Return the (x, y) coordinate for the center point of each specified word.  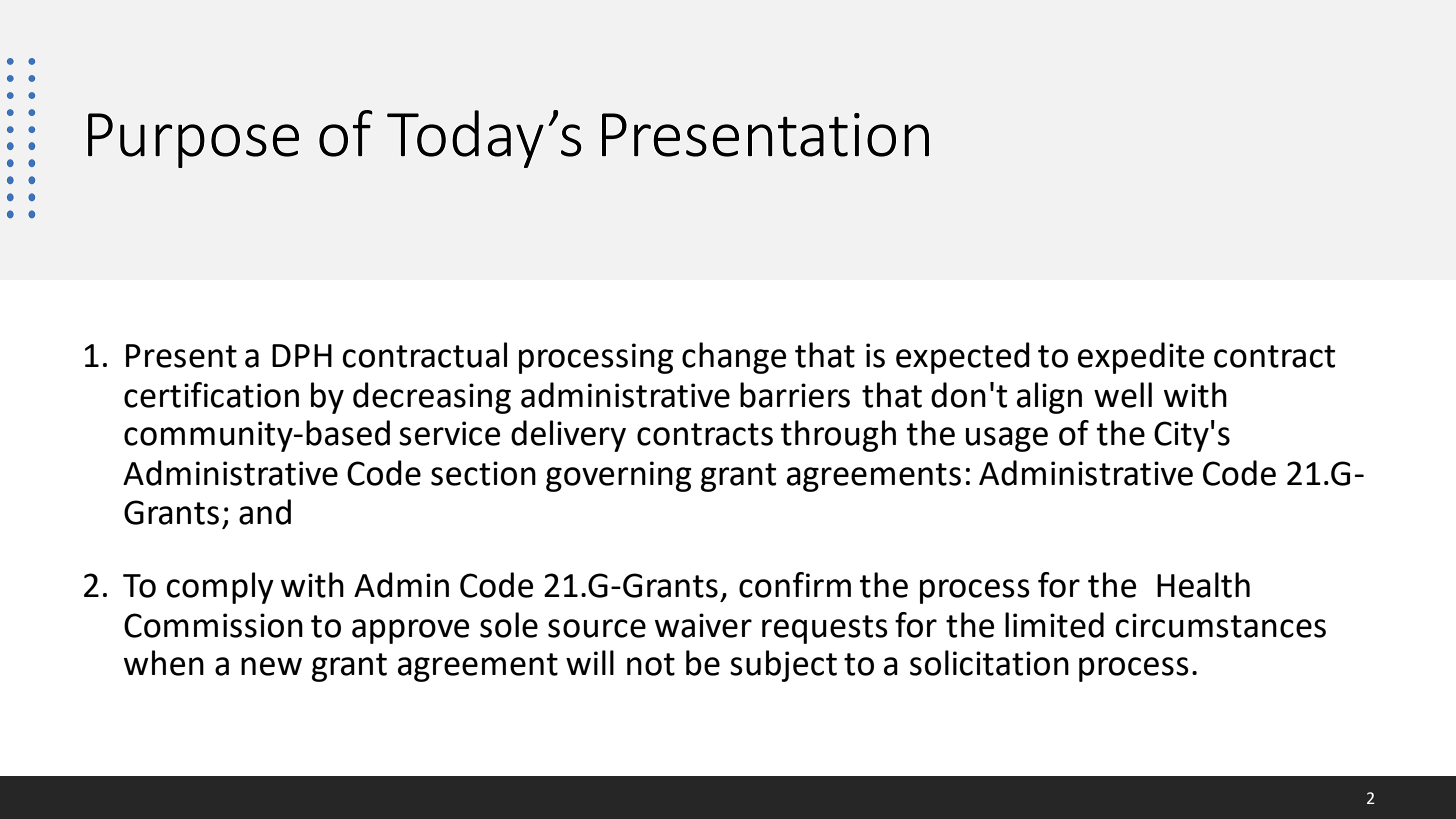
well (1123, 395)
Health (1203, 585)
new (271, 666)
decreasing (432, 398)
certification (211, 395)
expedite (1141, 358)
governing (619, 476)
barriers (795, 395)
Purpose (193, 140)
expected (963, 358)
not (651, 664)
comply (220, 588)
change (734, 358)
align (1049, 398)
